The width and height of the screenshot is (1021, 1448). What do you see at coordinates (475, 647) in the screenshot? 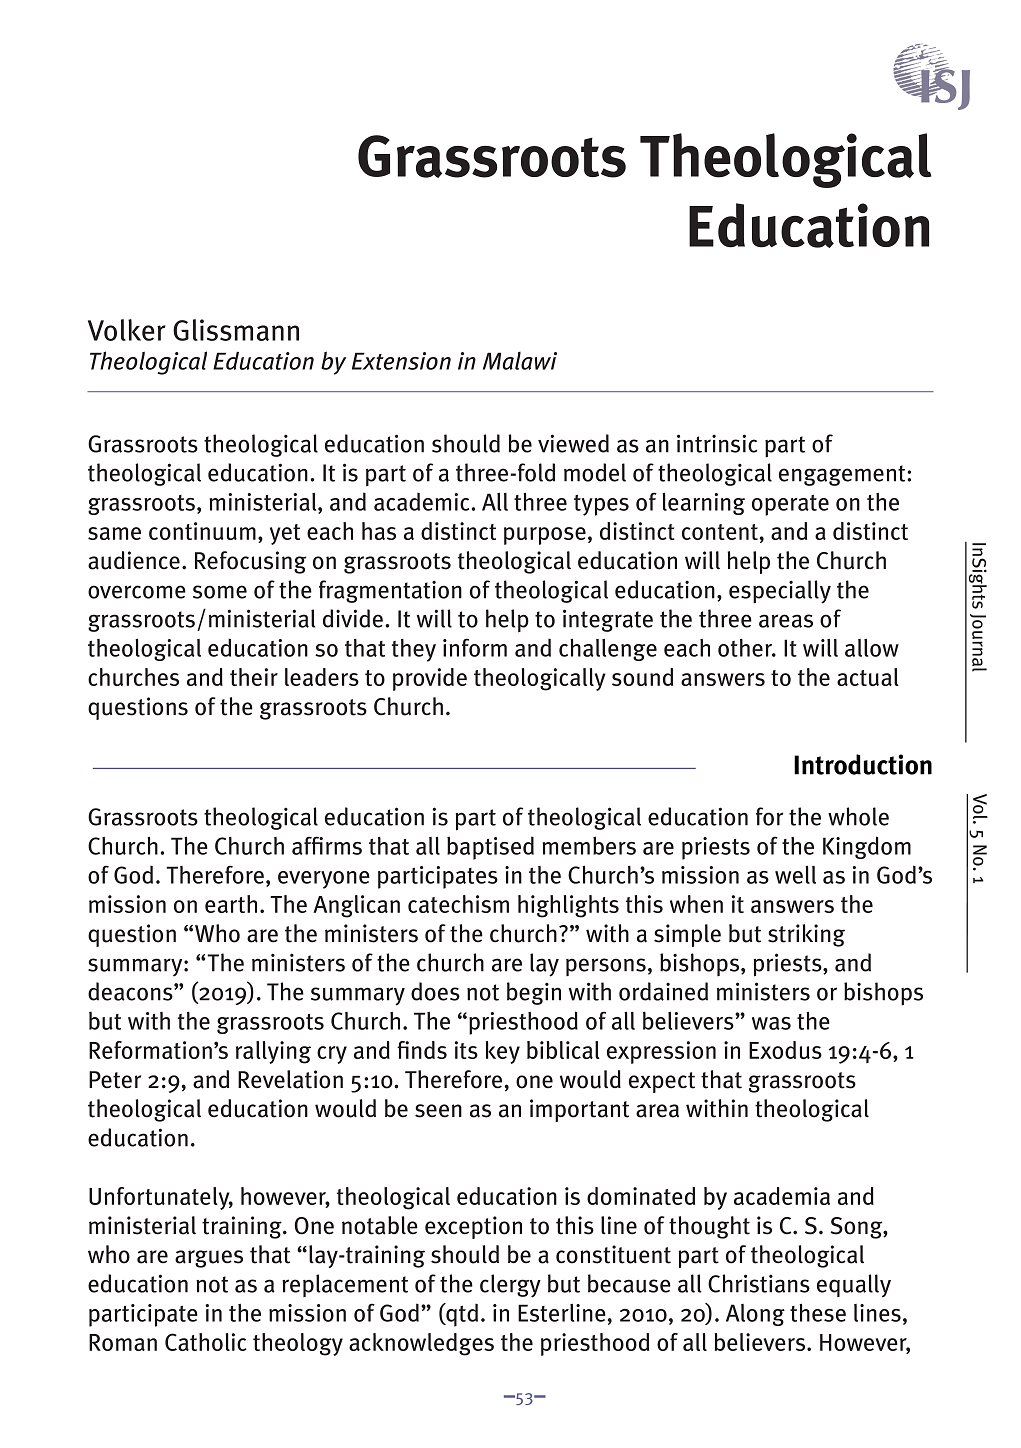
I see `inform` at bounding box center [475, 647].
